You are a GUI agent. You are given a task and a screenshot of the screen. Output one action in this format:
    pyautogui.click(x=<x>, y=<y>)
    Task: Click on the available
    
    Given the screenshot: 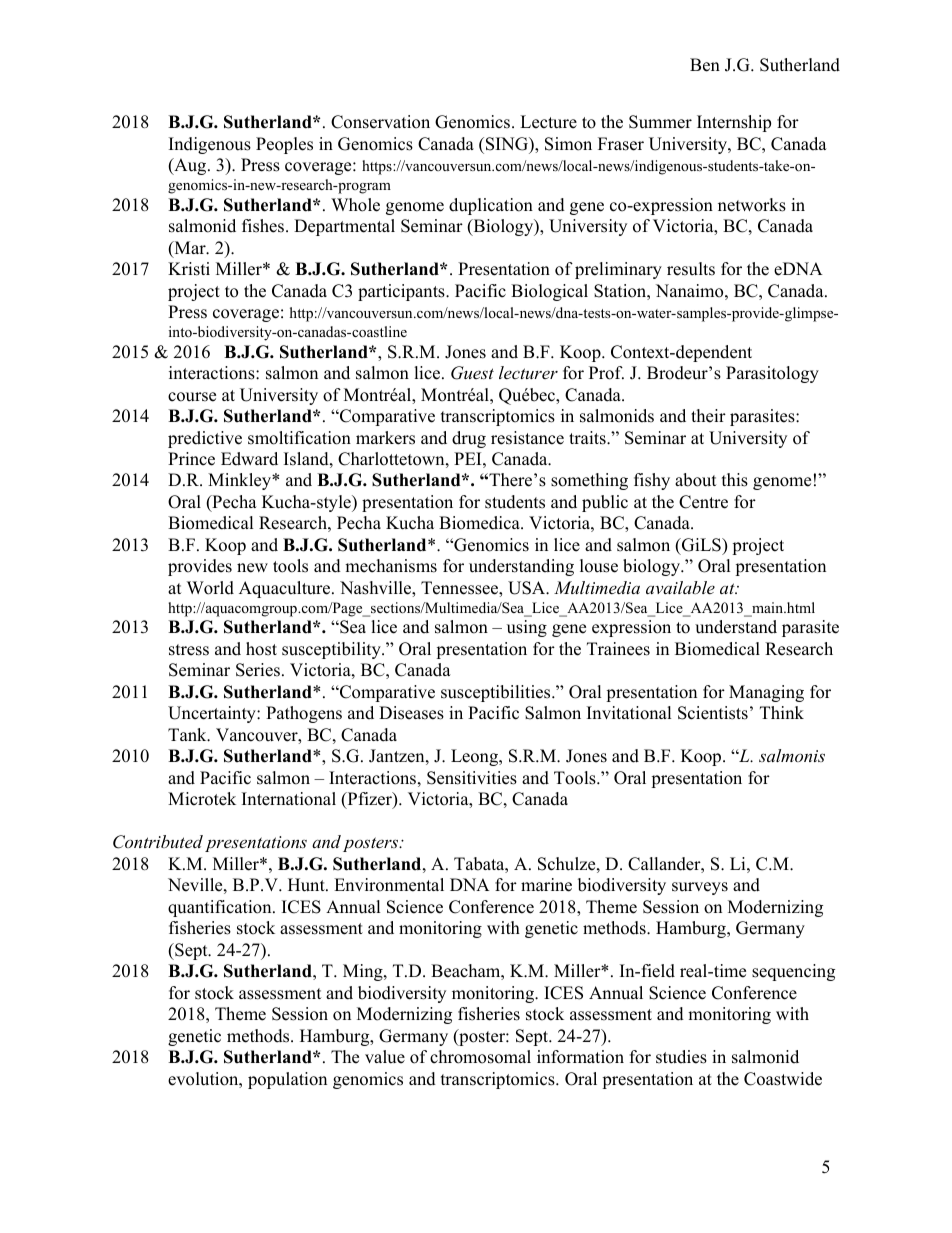 What is the action you would take?
    pyautogui.click(x=680, y=587)
